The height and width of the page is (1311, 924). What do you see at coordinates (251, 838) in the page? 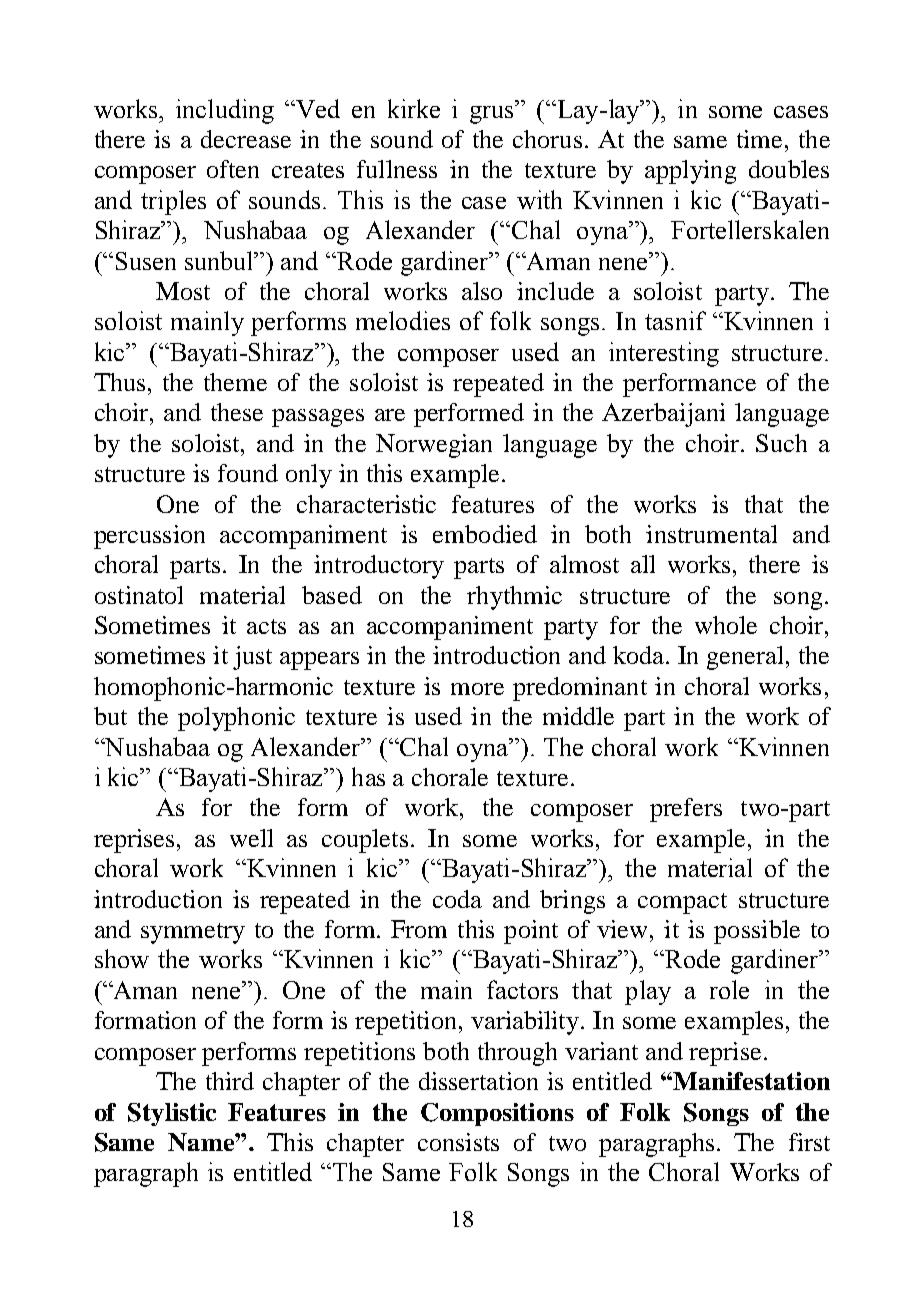
I see `well` at bounding box center [251, 838].
